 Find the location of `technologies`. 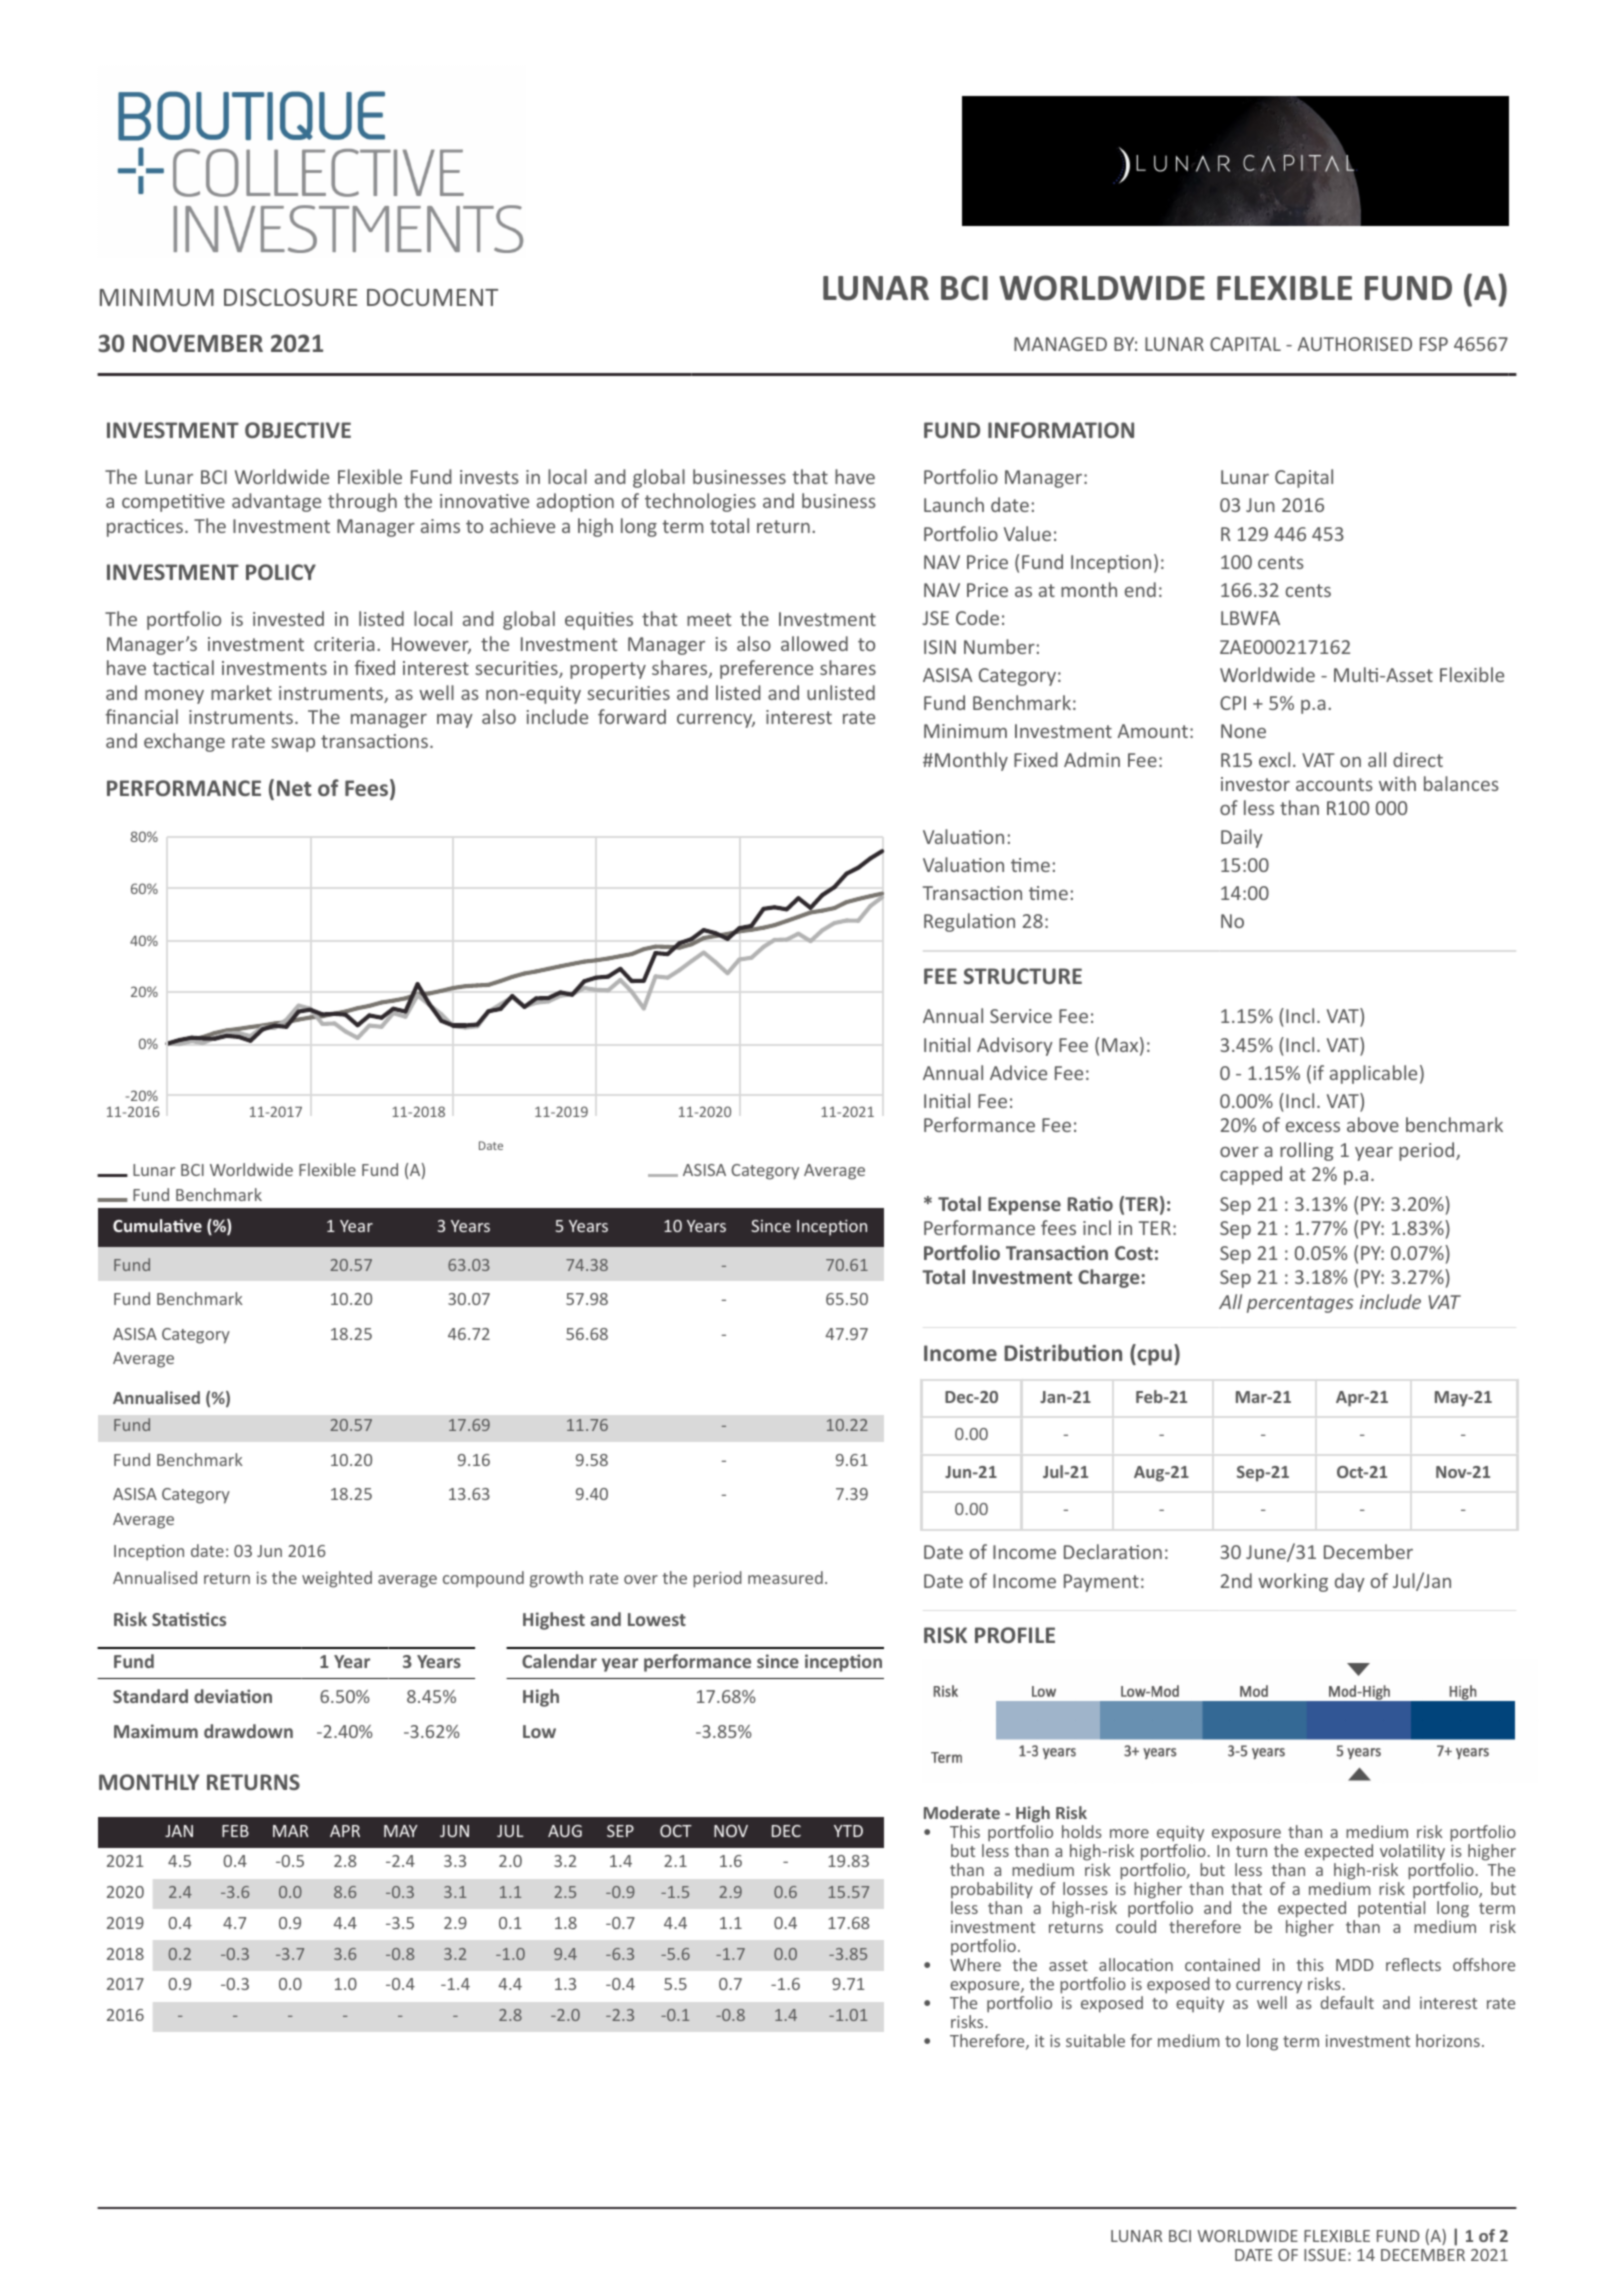

technologies is located at coordinates (700, 502).
